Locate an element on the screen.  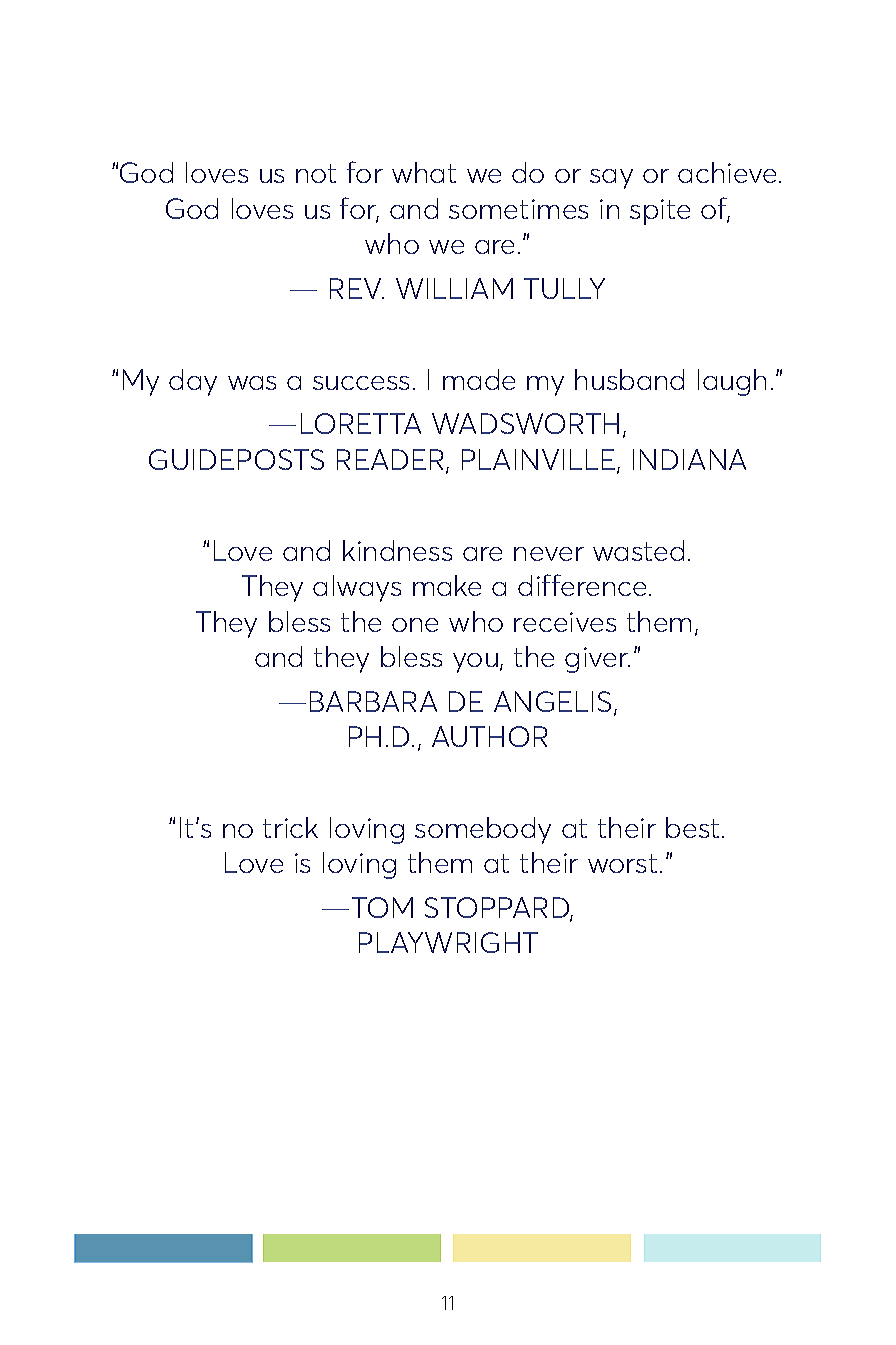
make is located at coordinates (447, 585).
